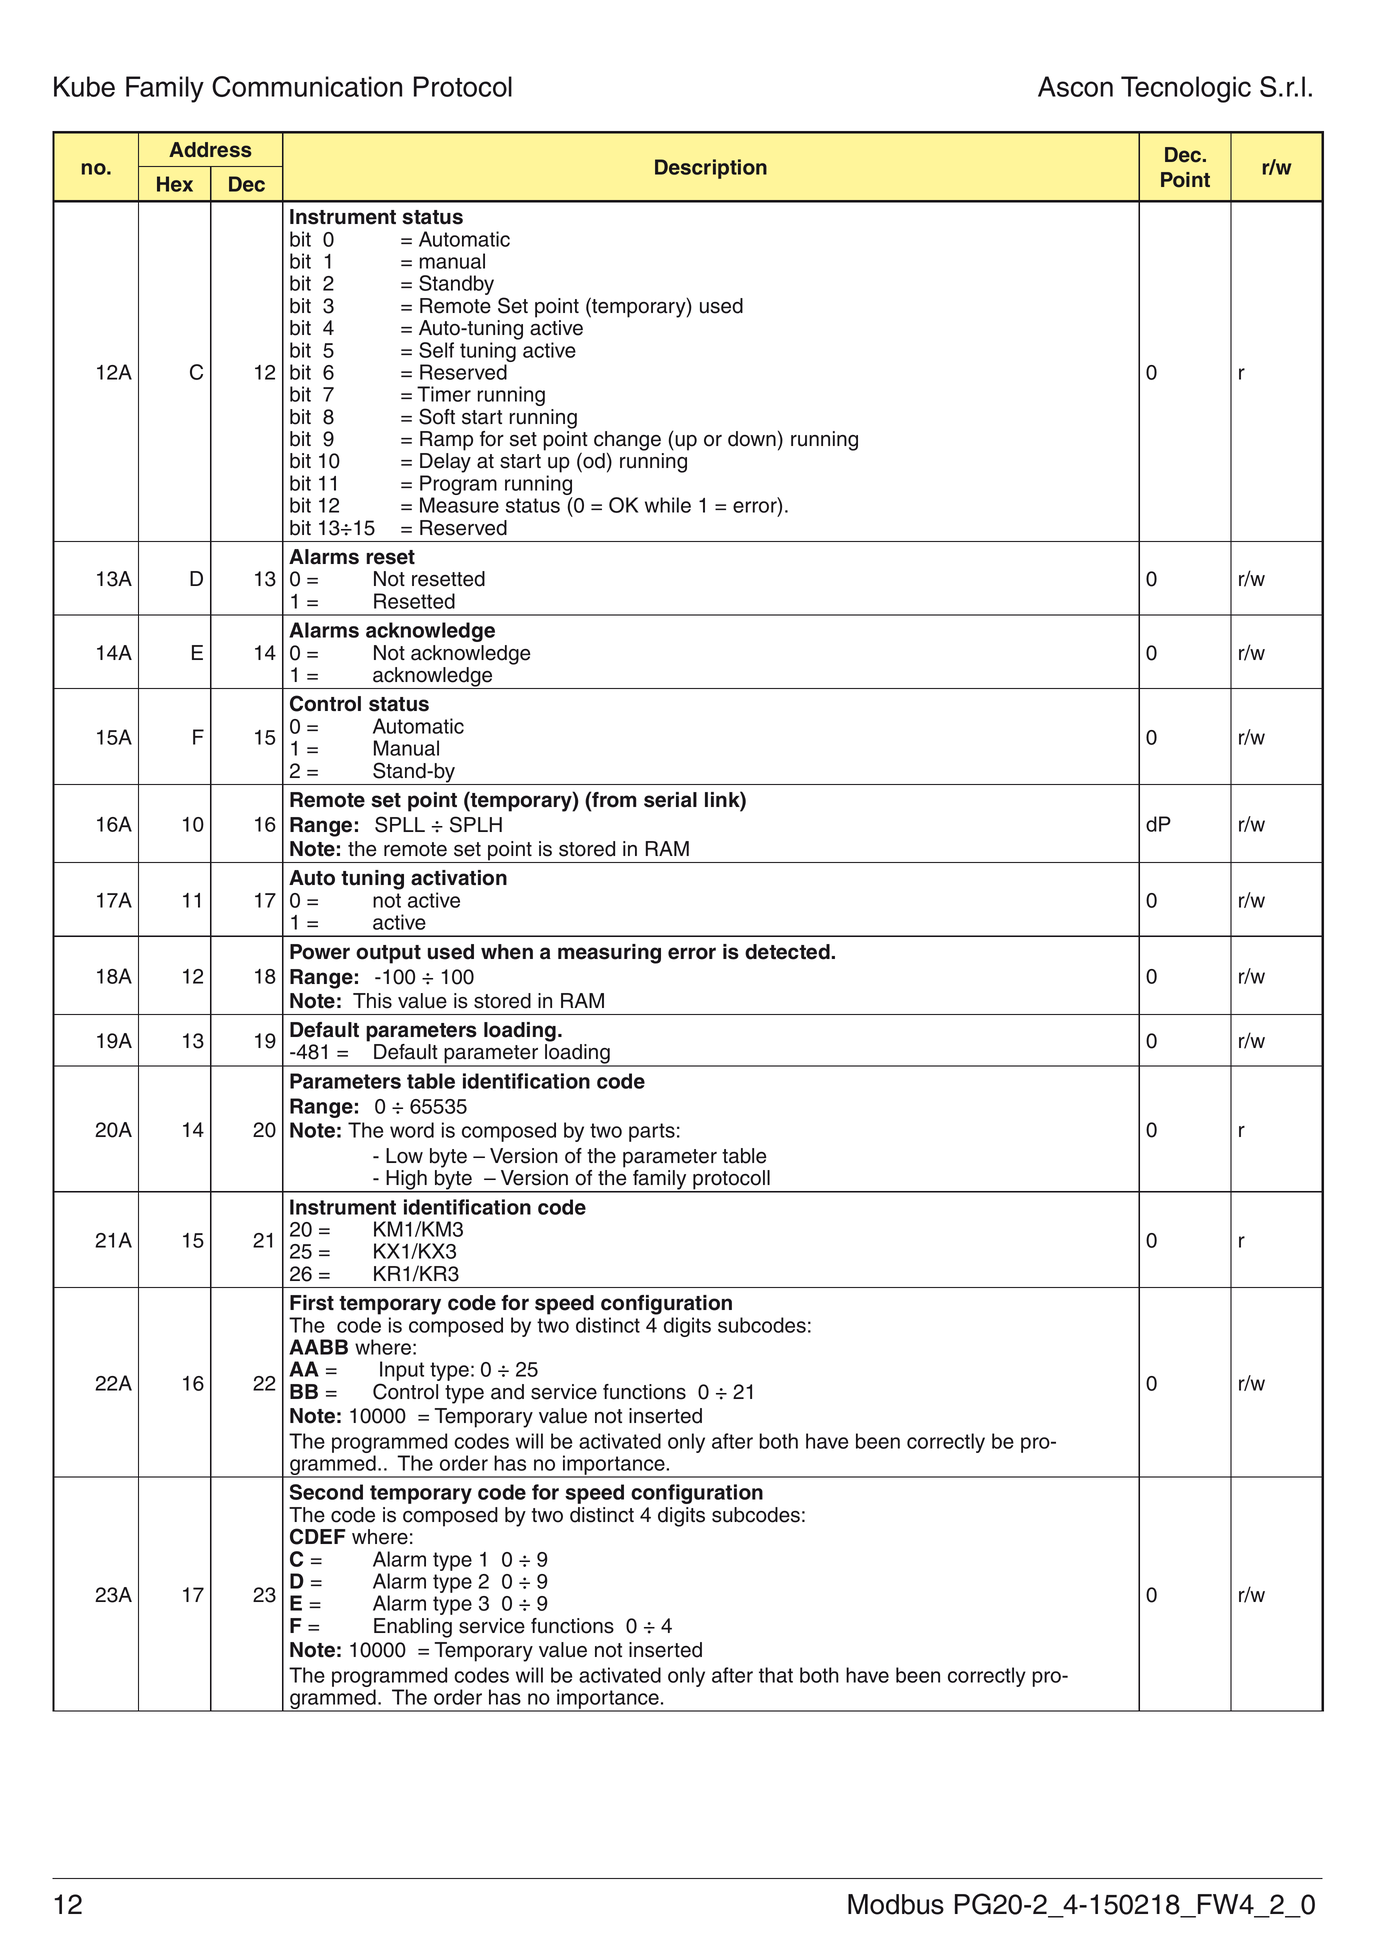  What do you see at coordinates (312, 1303) in the screenshot?
I see `First` at bounding box center [312, 1303].
